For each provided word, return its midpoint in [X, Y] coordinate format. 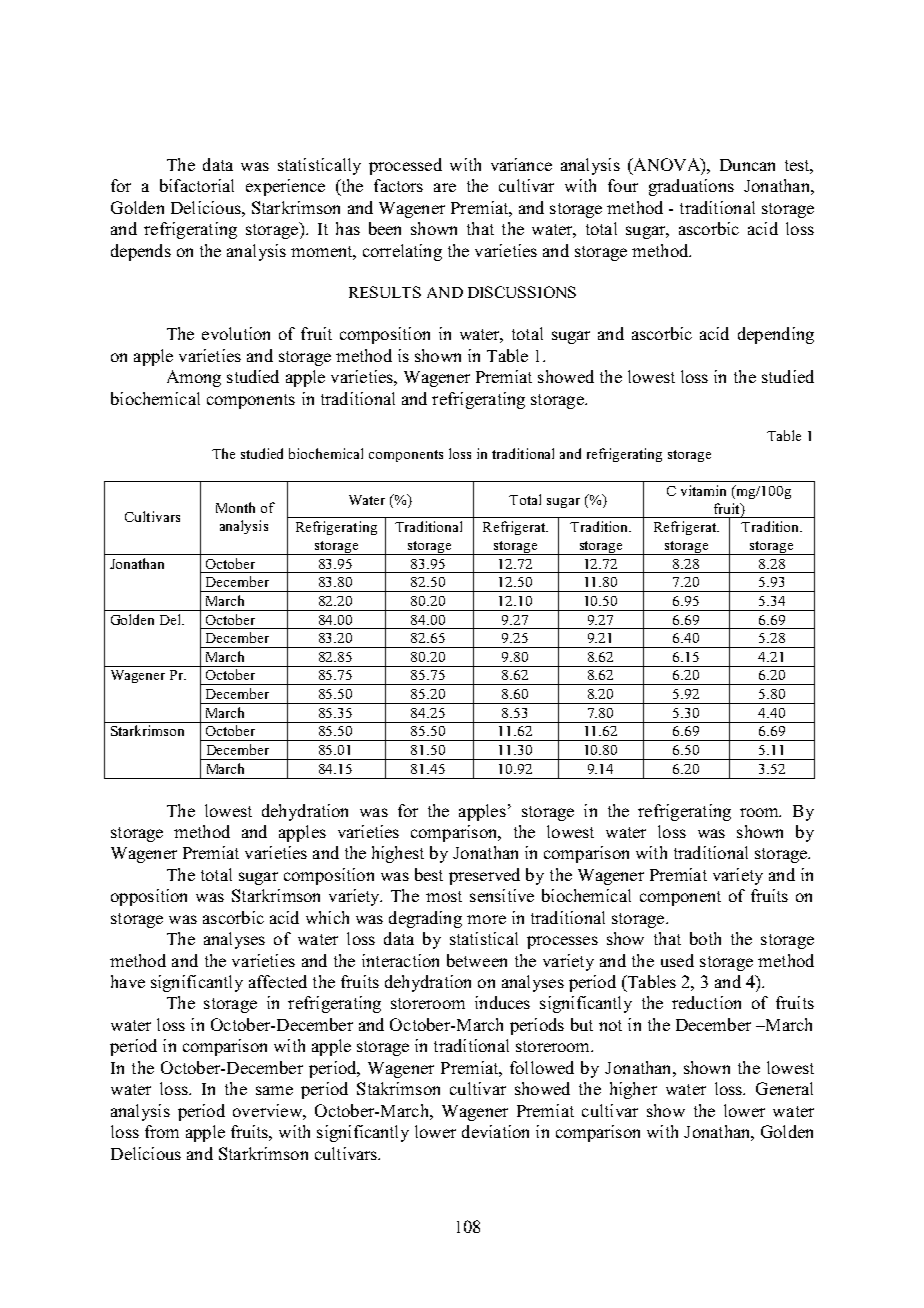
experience [285, 187]
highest [398, 854]
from [162, 1131]
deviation [495, 1131]
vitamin [703, 490]
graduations [691, 187]
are [445, 187]
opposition [149, 897]
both [705, 938]
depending [776, 335]
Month [235, 507]
